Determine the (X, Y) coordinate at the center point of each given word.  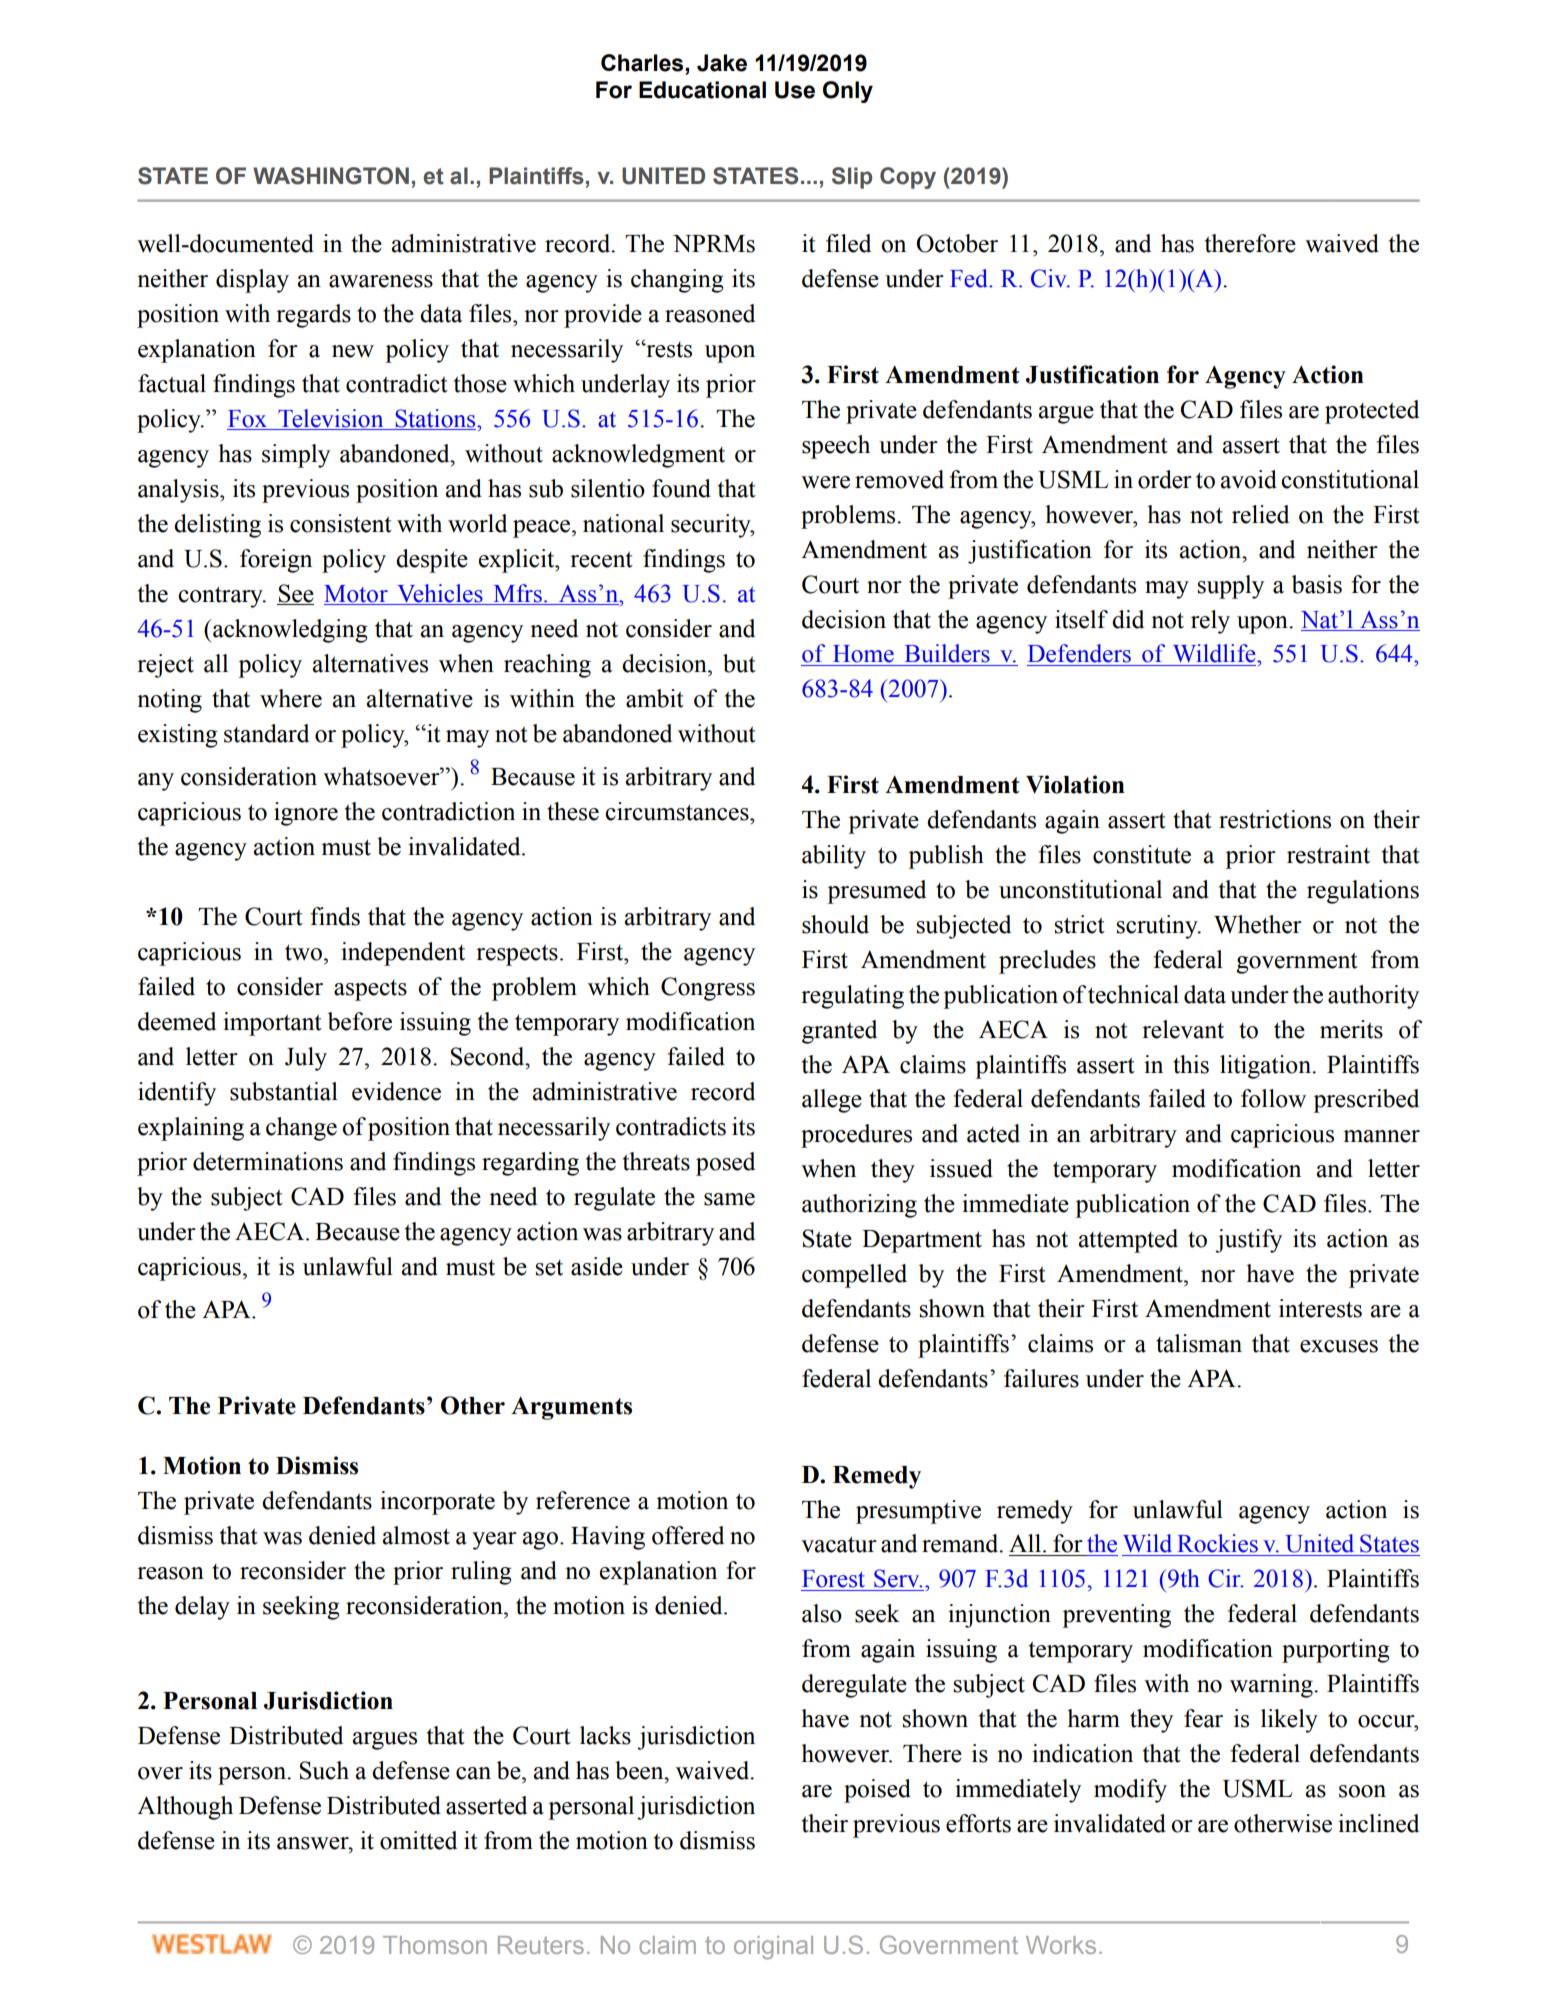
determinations (268, 1161)
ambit (655, 698)
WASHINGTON (331, 176)
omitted (418, 1840)
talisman (1199, 1343)
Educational (702, 90)
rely (1210, 622)
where (291, 698)
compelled (854, 1276)
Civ (1050, 278)
